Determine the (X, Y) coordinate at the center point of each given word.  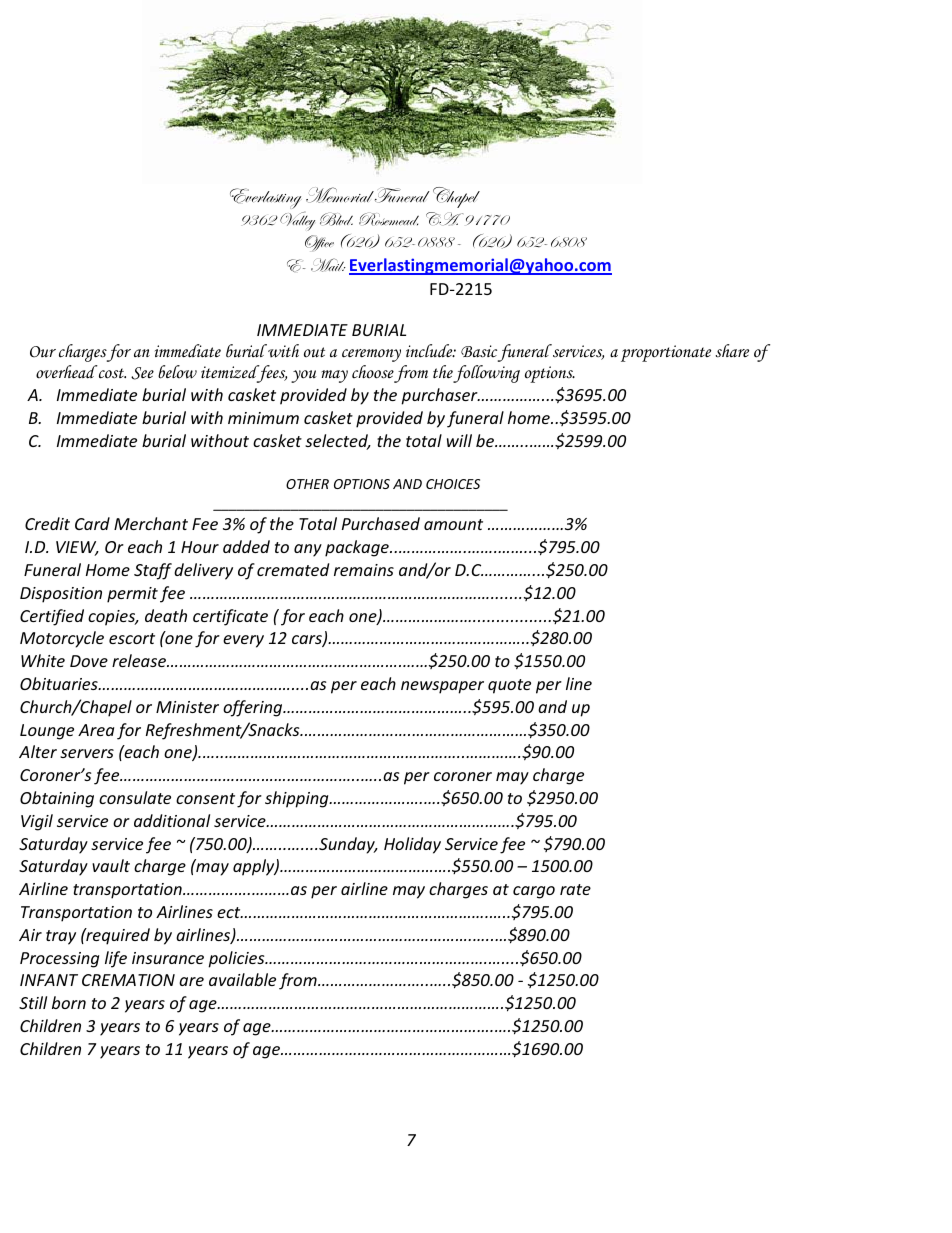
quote (509, 686)
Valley (297, 221)
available (242, 979)
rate (575, 889)
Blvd (336, 219)
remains (364, 570)
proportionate (666, 353)
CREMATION (128, 980)
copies (113, 618)
